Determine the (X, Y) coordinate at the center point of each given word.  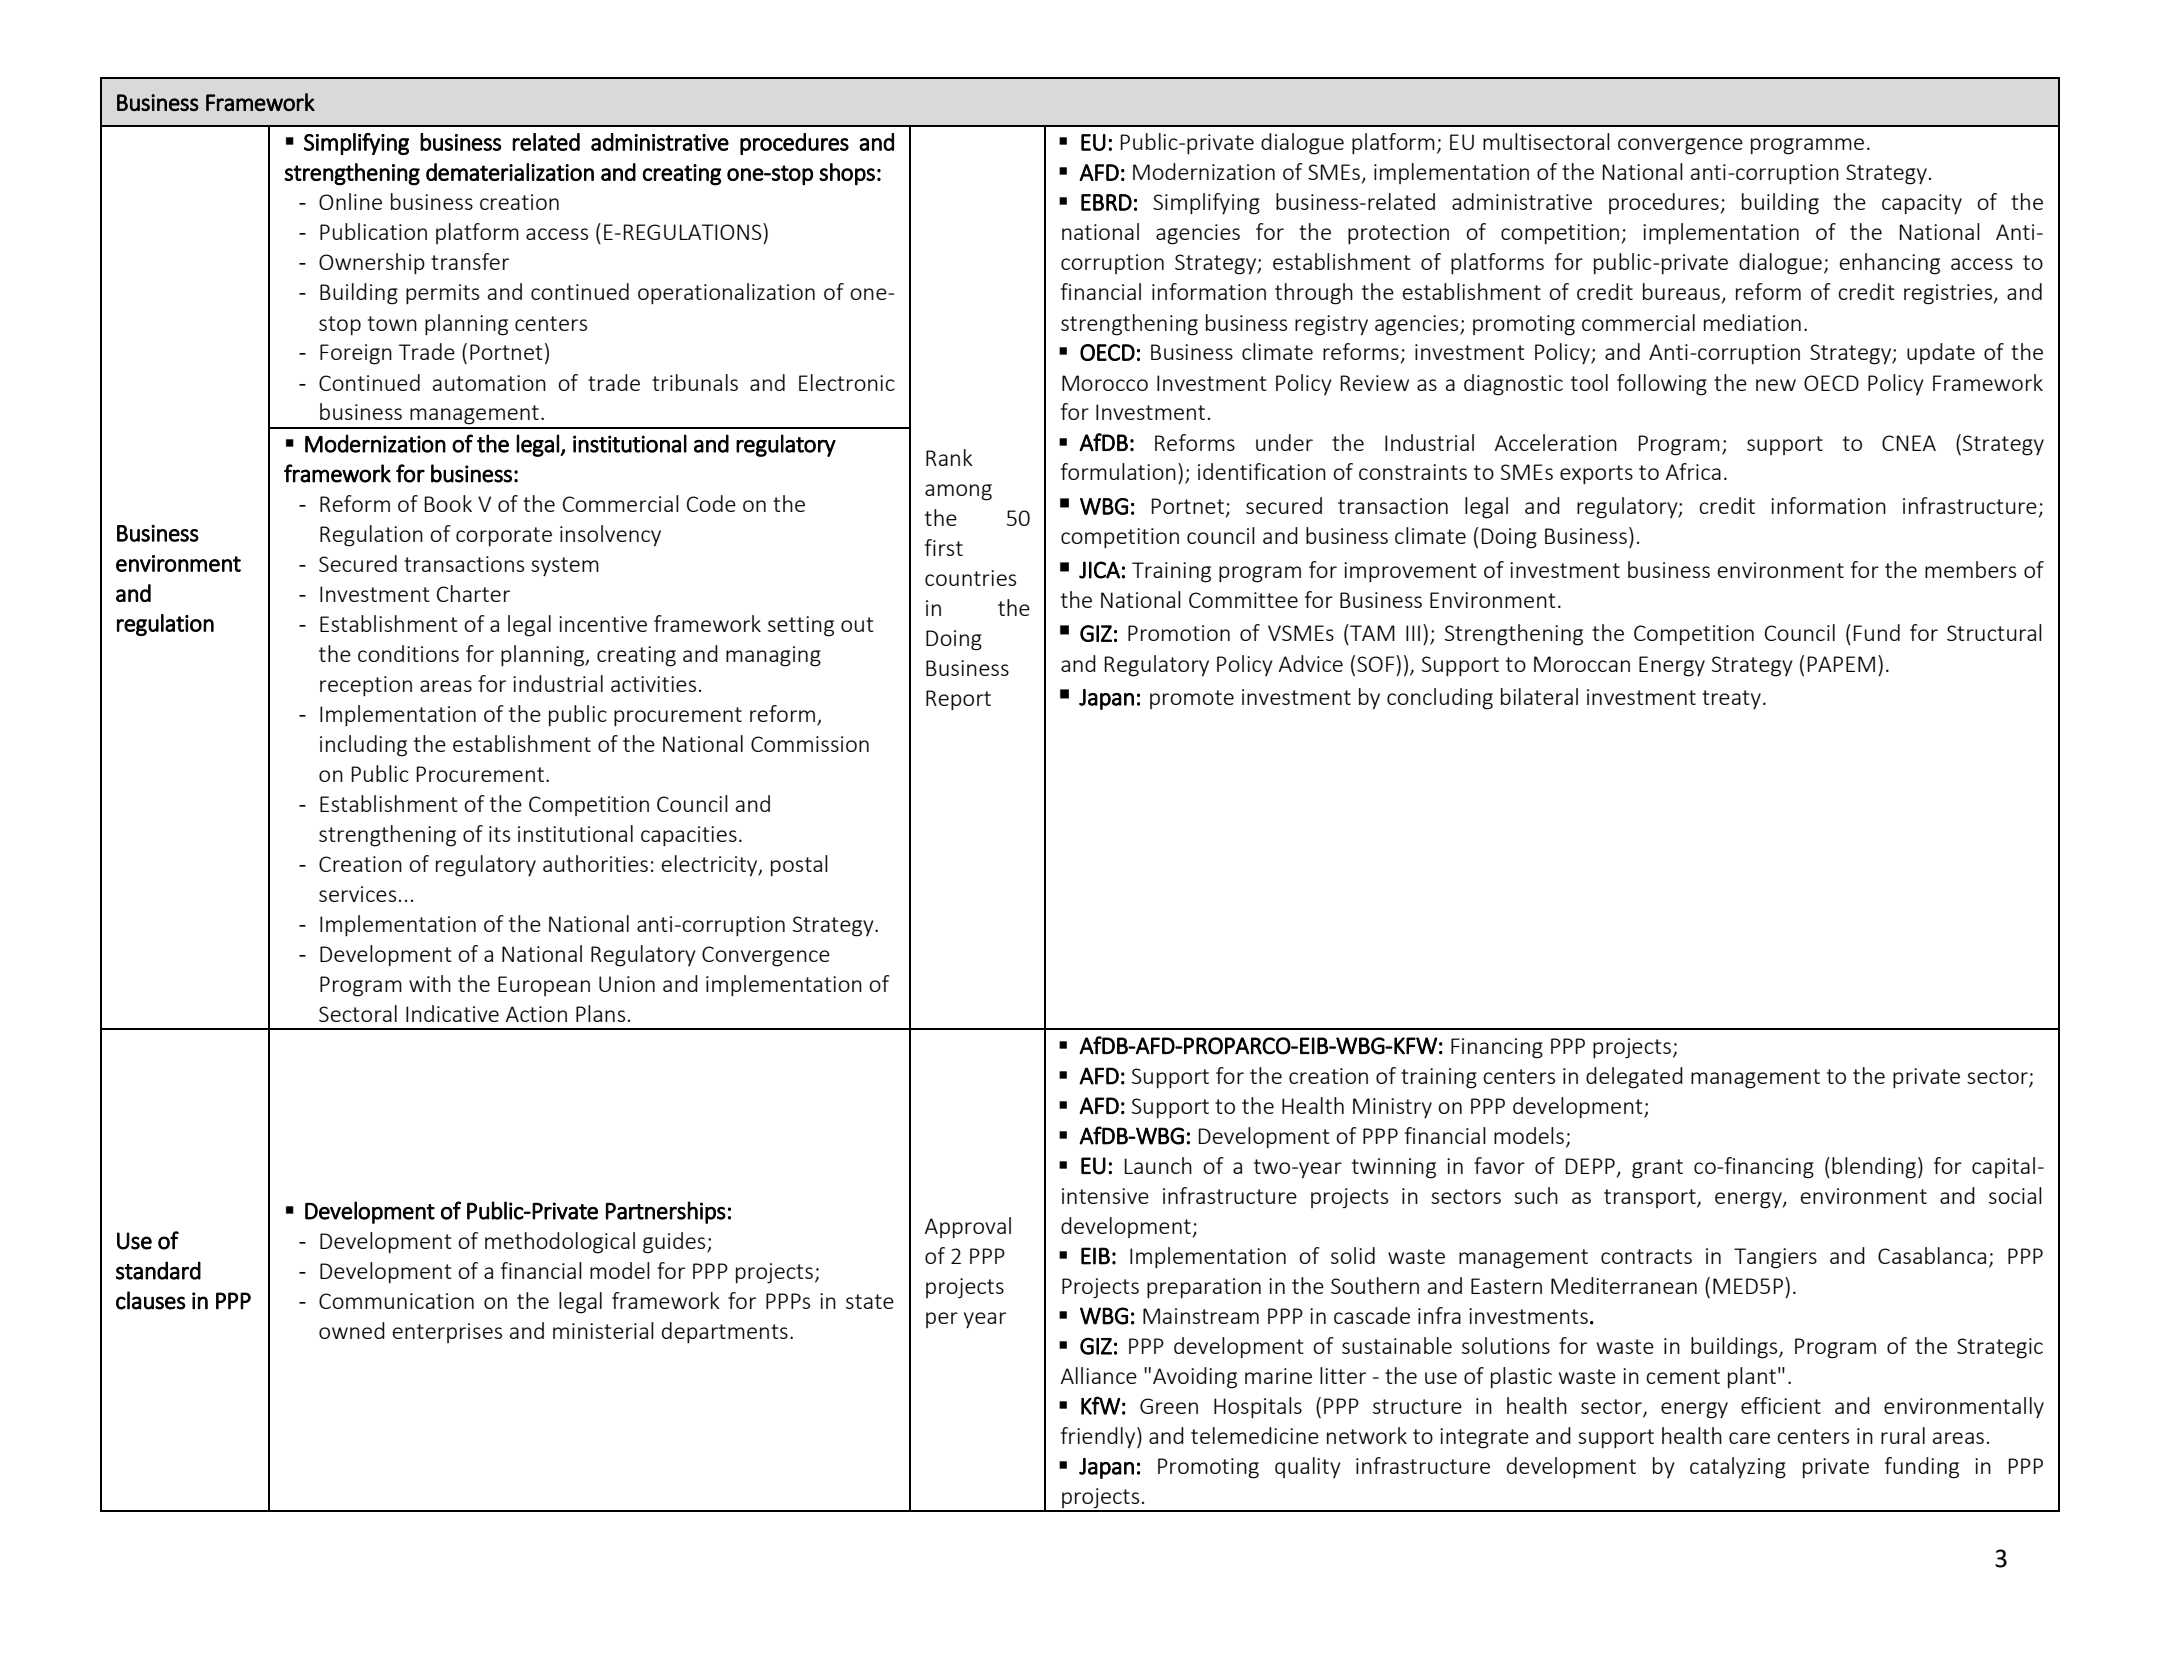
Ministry (1392, 1108)
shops (847, 174)
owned (352, 1330)
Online (350, 201)
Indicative (452, 1013)
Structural (1994, 632)
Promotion (1179, 633)
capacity (1922, 204)
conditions (408, 653)
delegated (1634, 1078)
